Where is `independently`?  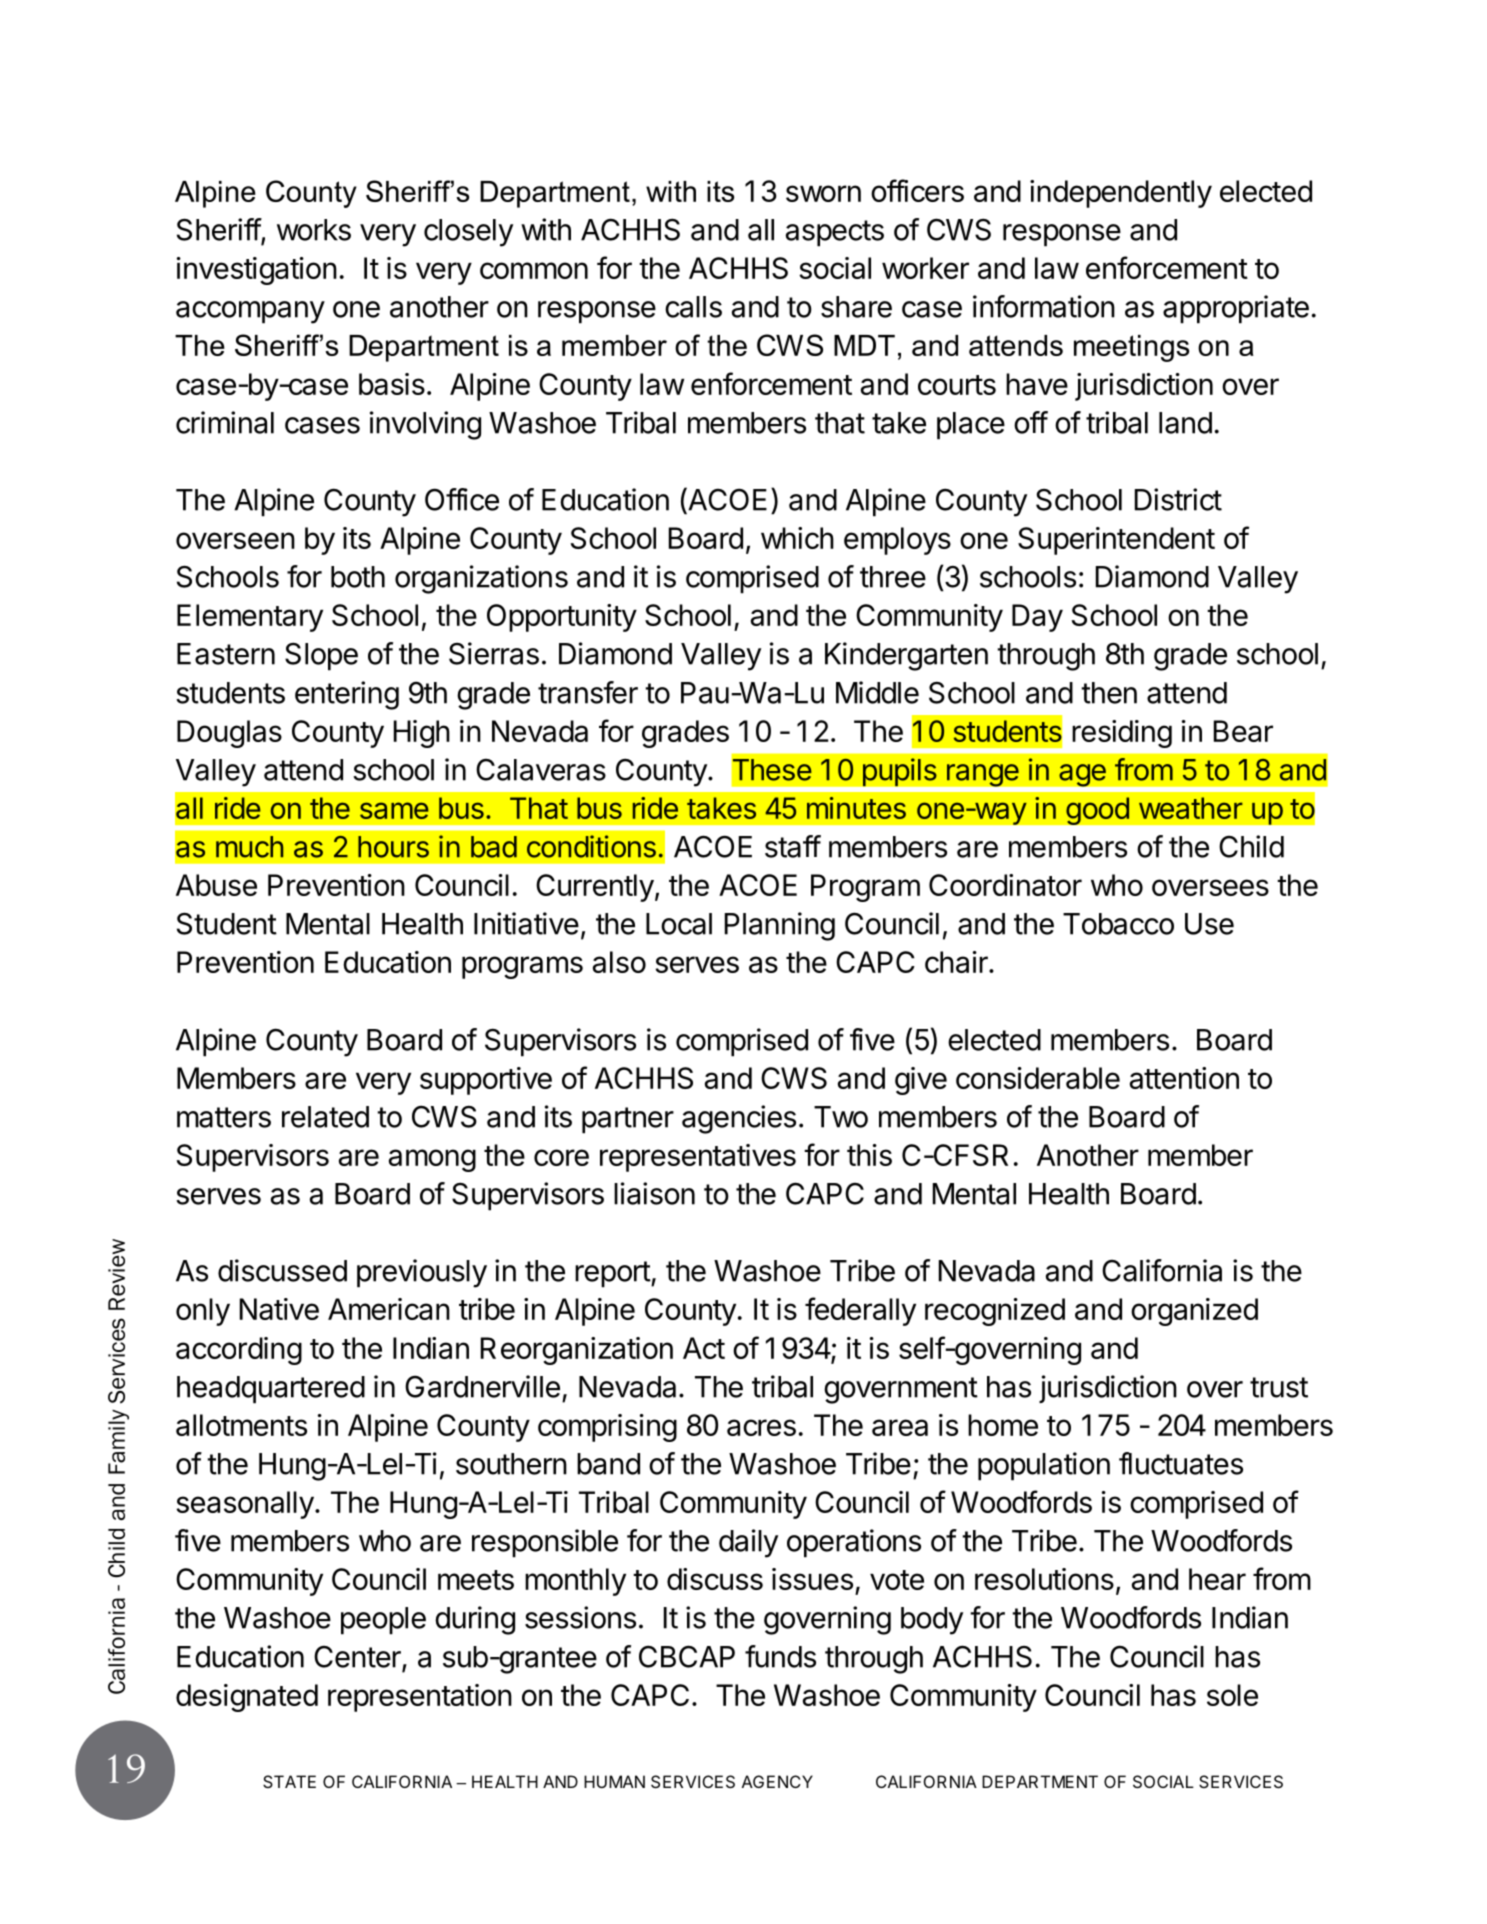
independently is located at coordinates (1121, 194).
